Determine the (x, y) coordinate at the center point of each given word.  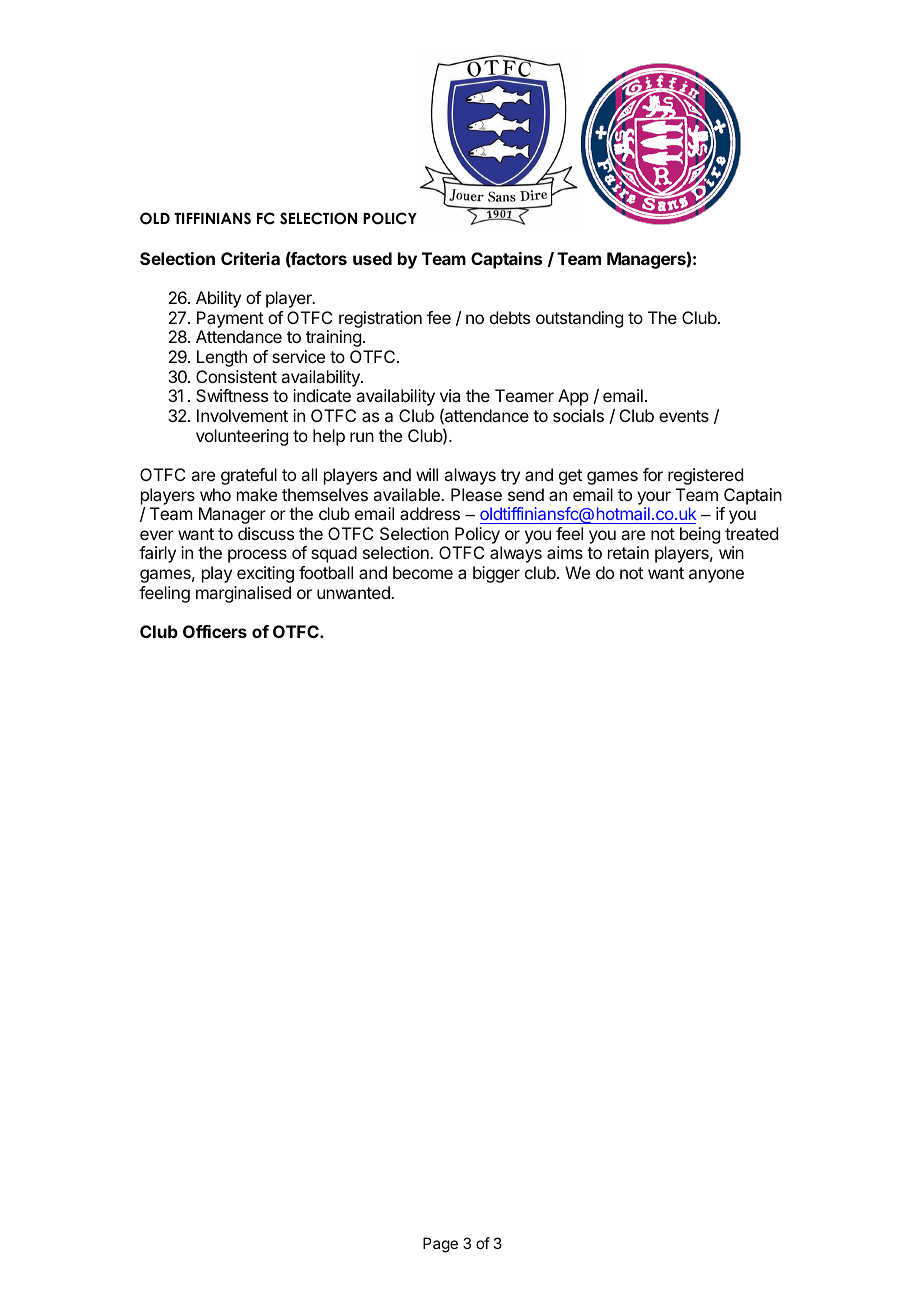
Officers (215, 631)
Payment (230, 319)
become (423, 572)
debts (510, 317)
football (326, 572)
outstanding (579, 319)
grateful (249, 476)
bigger (496, 574)
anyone (716, 576)
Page (440, 1245)
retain (628, 552)
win (731, 552)
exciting (265, 574)
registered (705, 476)
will (427, 474)
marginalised (243, 594)
